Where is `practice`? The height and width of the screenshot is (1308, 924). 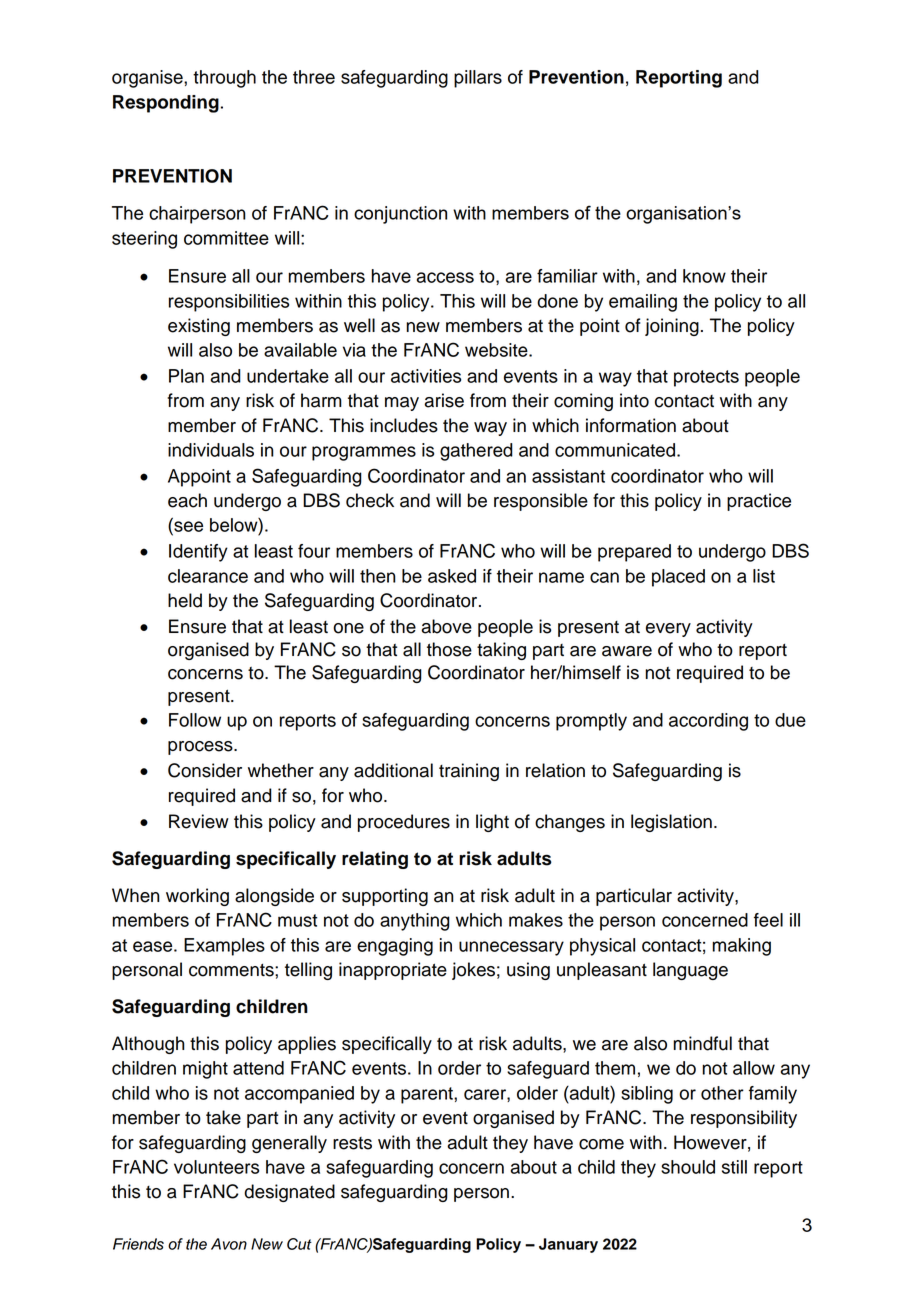
practice is located at coordinates (759, 502).
